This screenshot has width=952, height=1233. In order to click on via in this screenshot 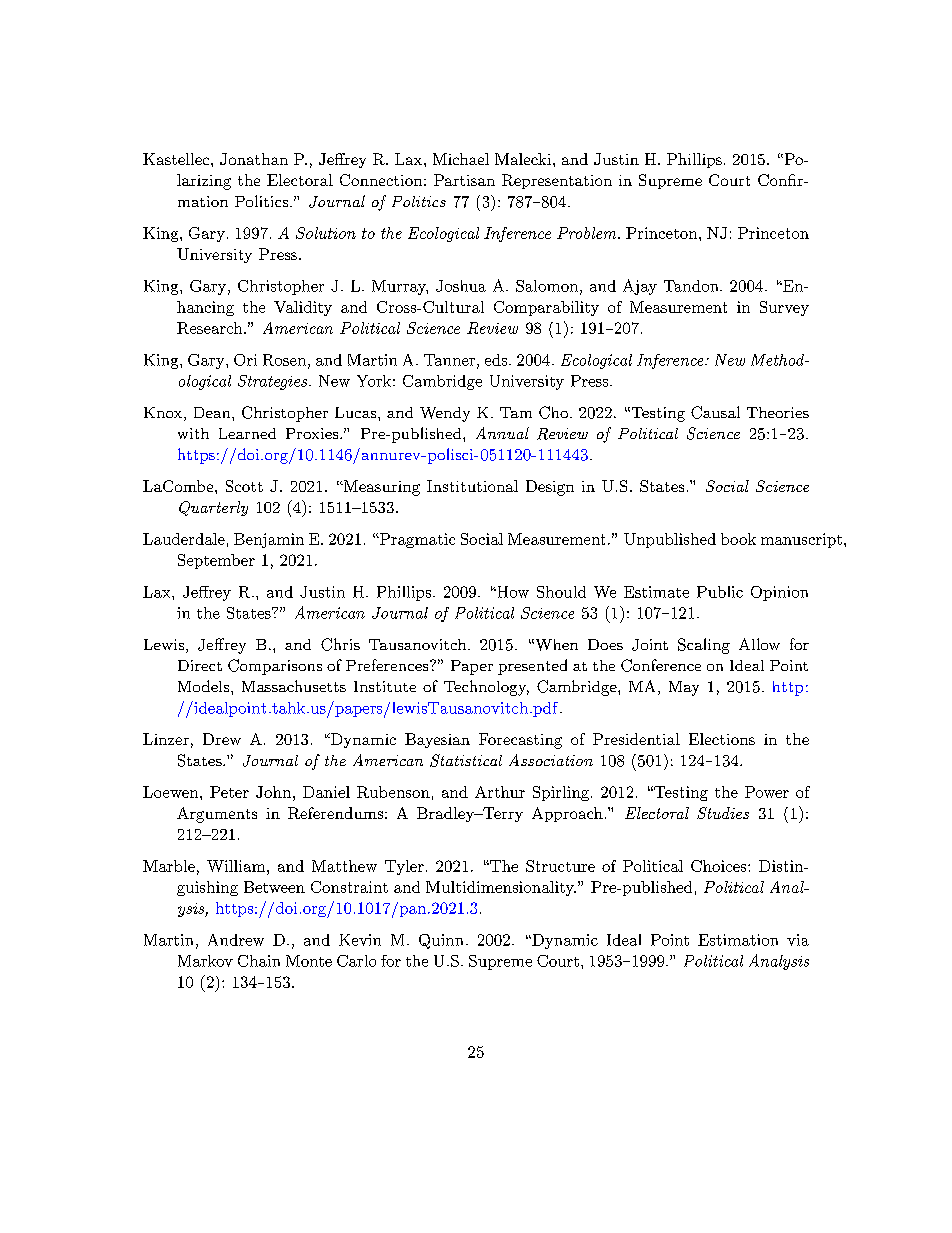, I will do `click(798, 940)`.
